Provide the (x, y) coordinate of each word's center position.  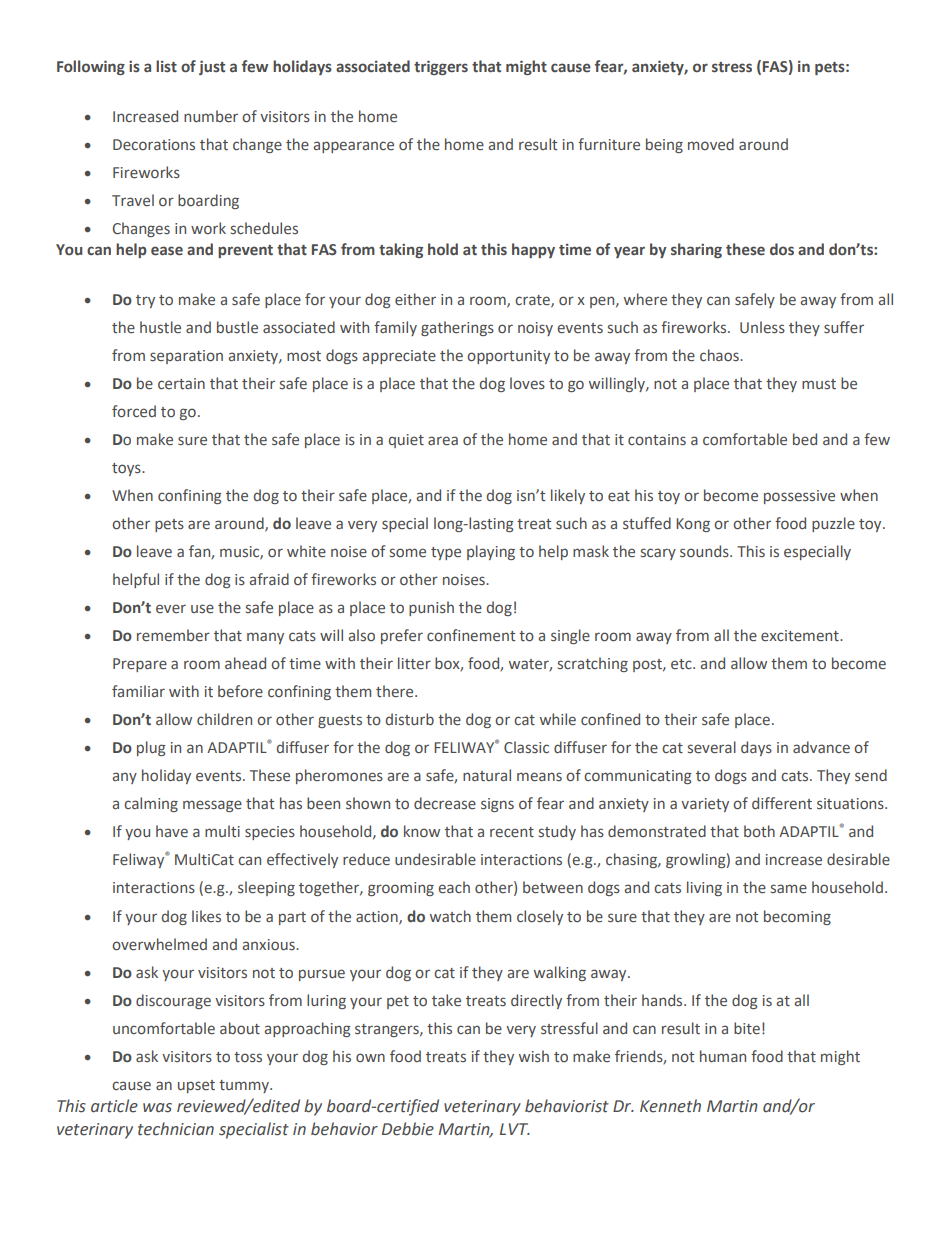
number (211, 116)
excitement (801, 636)
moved (711, 144)
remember (173, 635)
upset (196, 1086)
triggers (441, 67)
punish (431, 608)
